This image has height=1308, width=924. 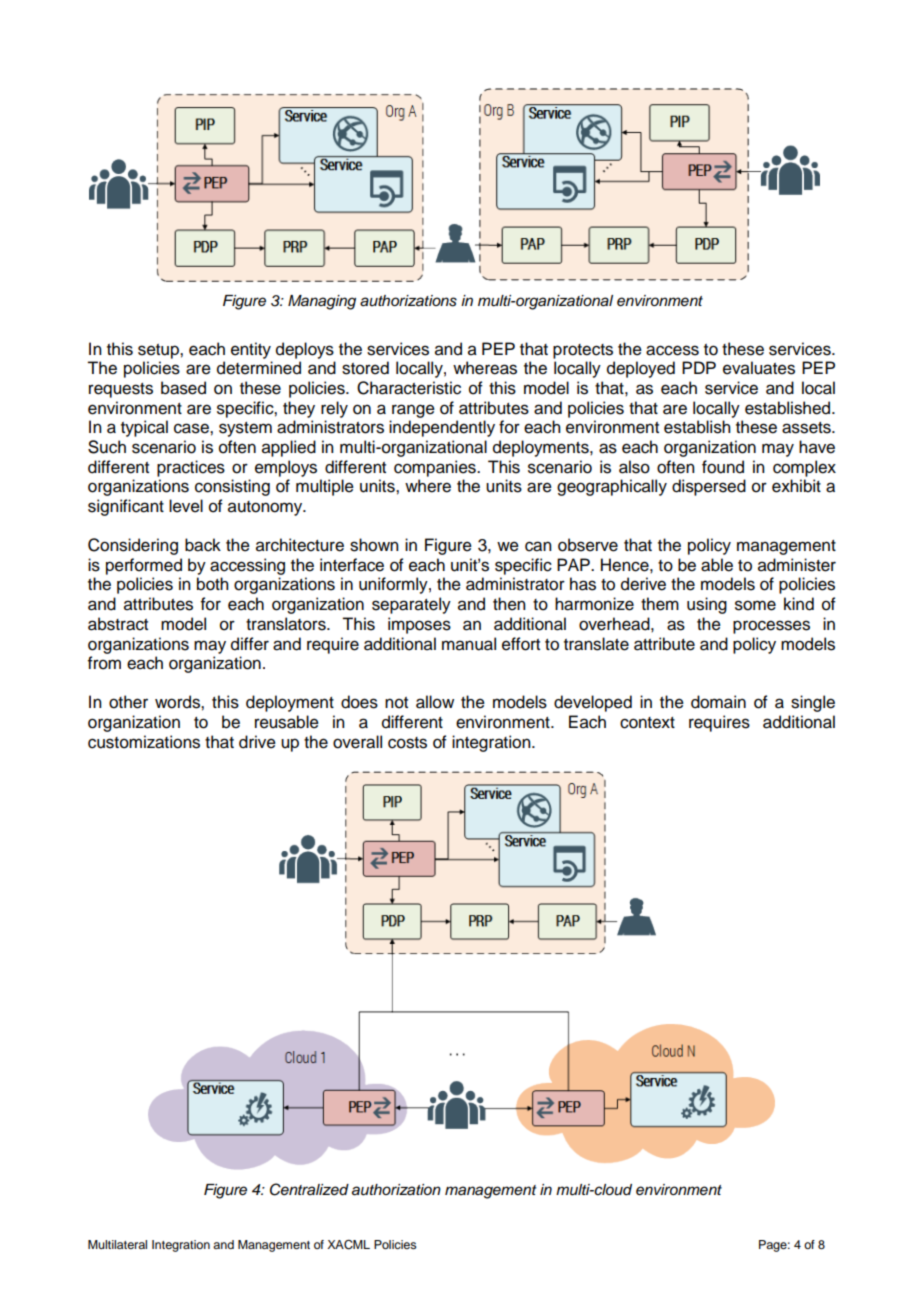 What do you see at coordinates (709, 487) in the image?
I see `dispersed` at bounding box center [709, 487].
